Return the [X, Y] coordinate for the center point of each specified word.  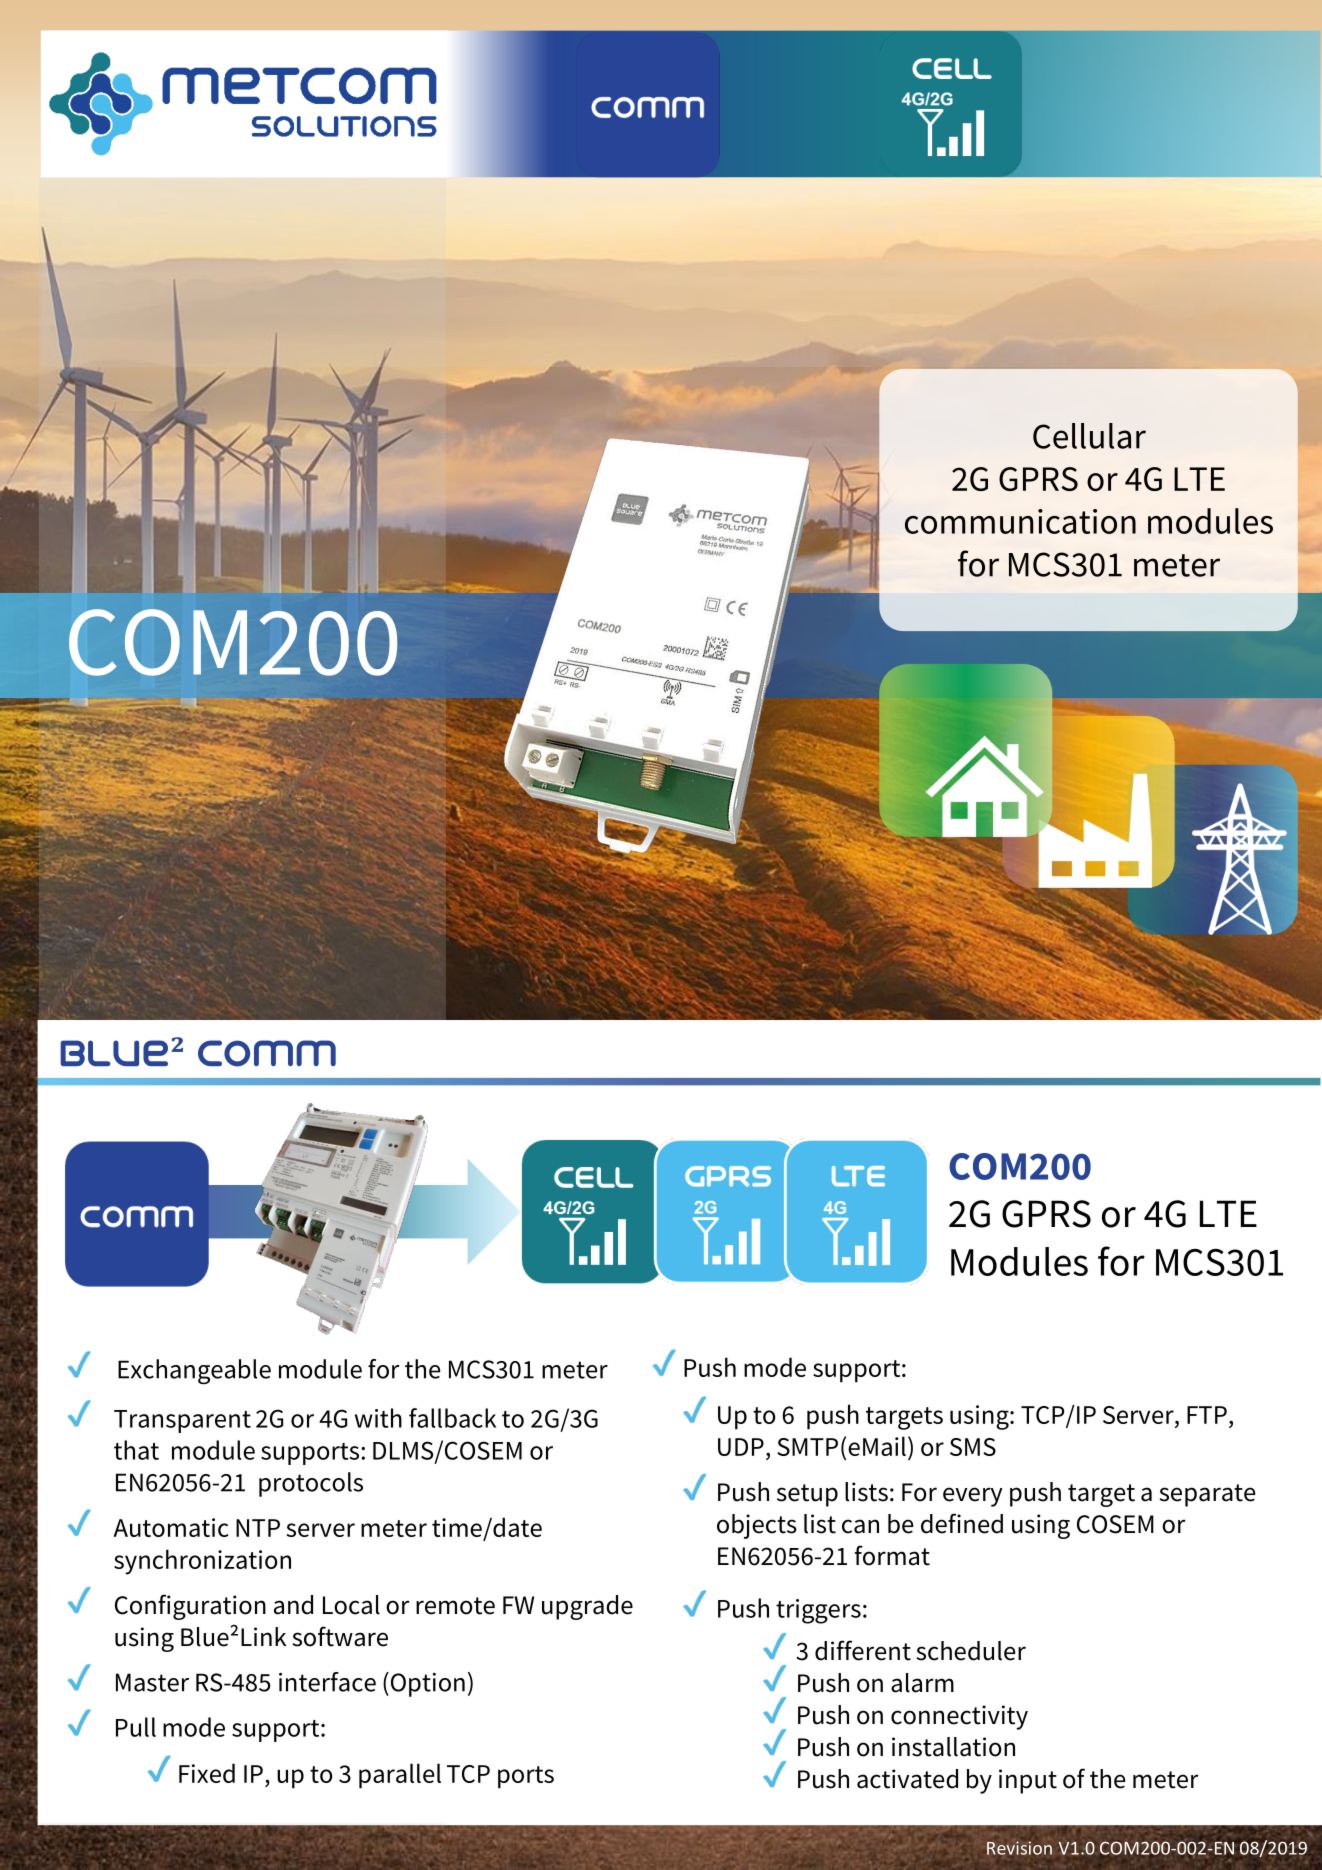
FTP [1207, 1415]
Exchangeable [194, 1372]
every [973, 1497]
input [1028, 1781]
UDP [741, 1447]
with [378, 1418]
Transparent [182, 1421]
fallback [452, 1418]
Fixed [207, 1773]
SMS [973, 1447]
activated [907, 1779]
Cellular [1089, 436]
